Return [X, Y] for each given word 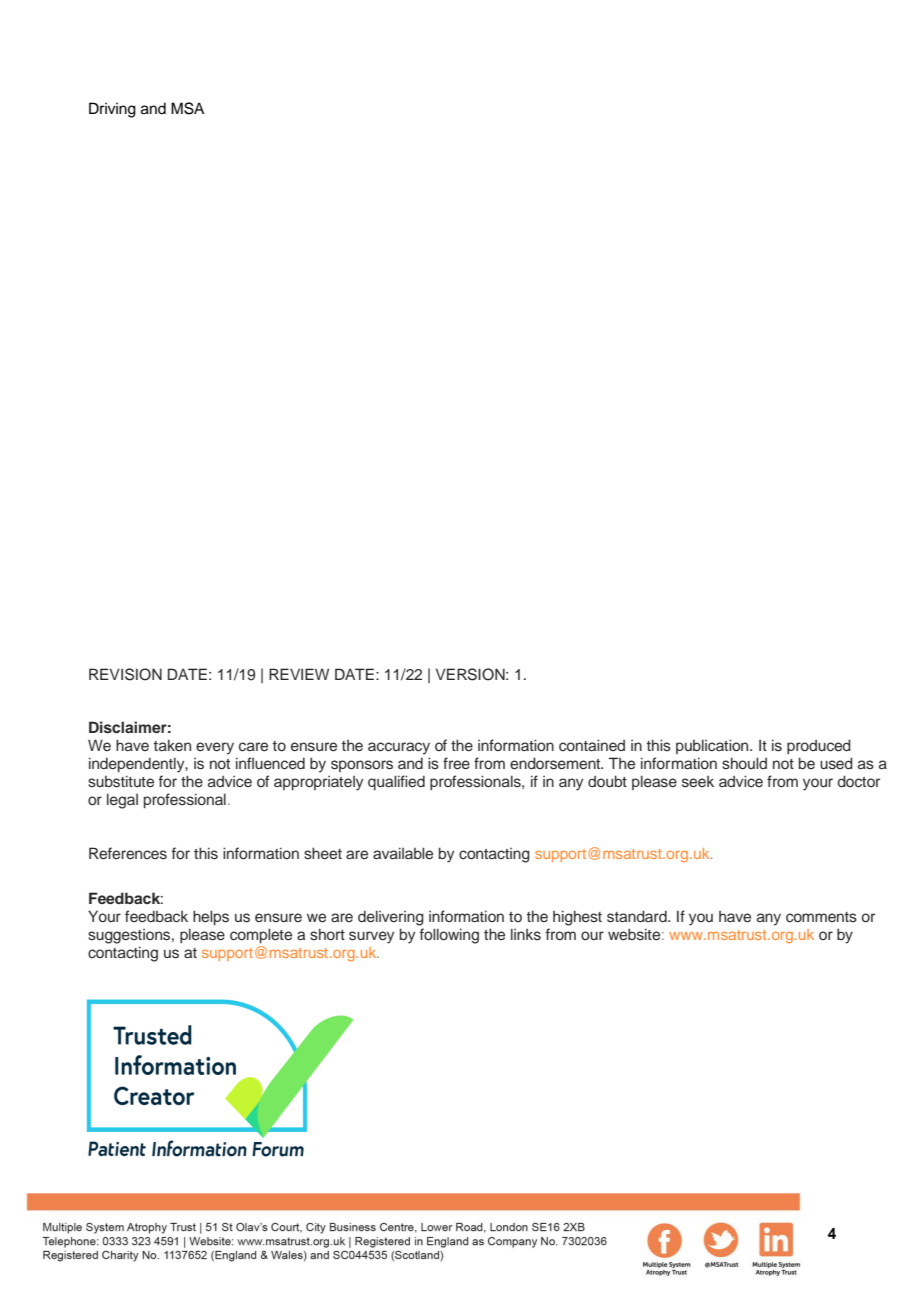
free [456, 763]
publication [713, 746]
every [215, 748]
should [744, 763]
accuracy [399, 748]
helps [211, 918]
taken [172, 745]
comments [821, 917]
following [449, 936]
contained [592, 745]
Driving [112, 110]
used [836, 763]
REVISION [125, 674]
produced [819, 747]
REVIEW [299, 674]
